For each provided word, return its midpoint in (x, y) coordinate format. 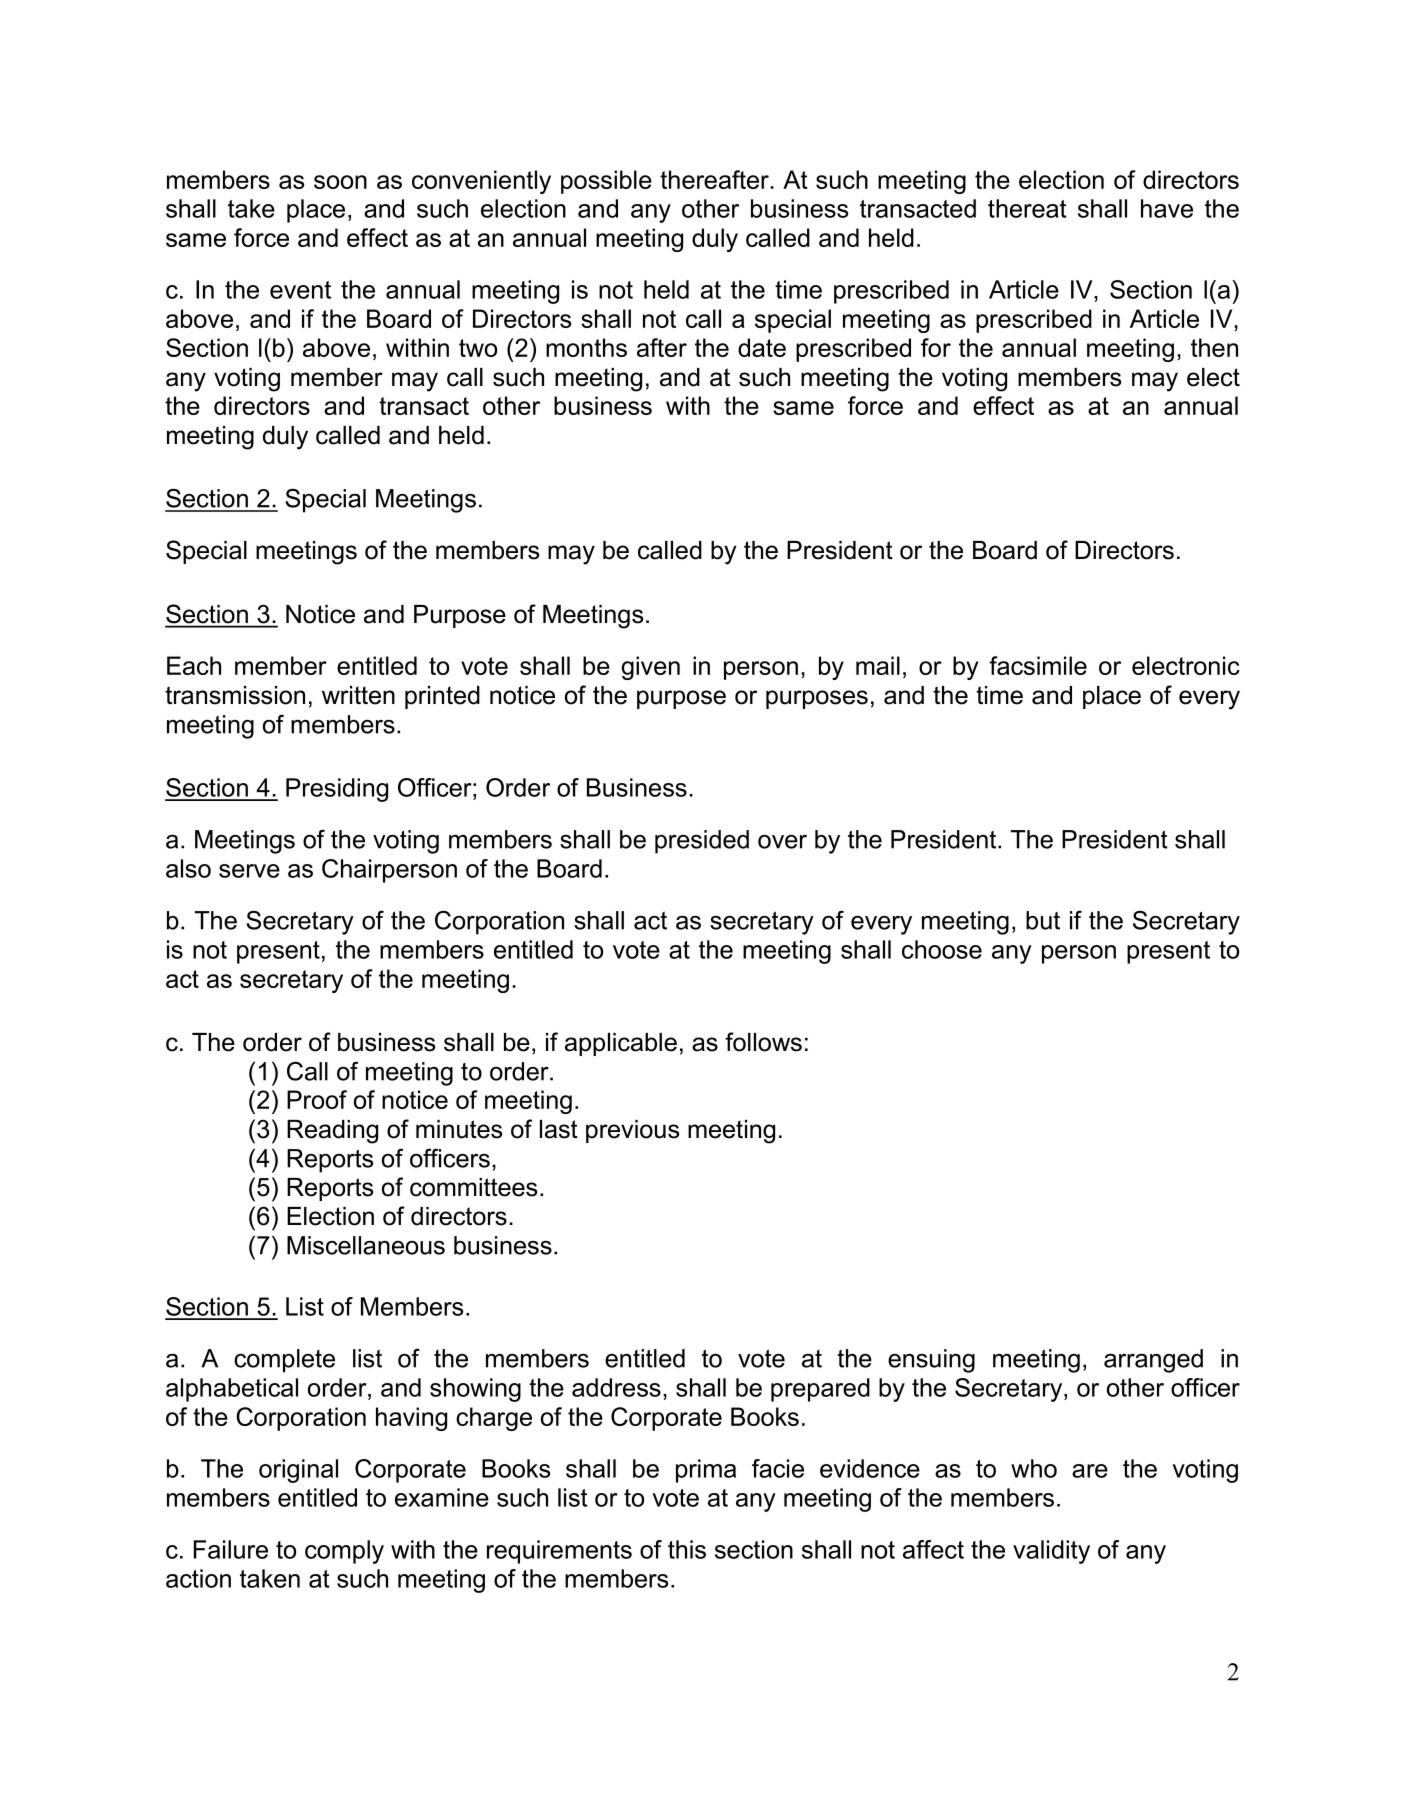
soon (340, 182)
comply (344, 1552)
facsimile (1038, 665)
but (1043, 920)
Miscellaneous (366, 1245)
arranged (1153, 1361)
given (651, 668)
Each (194, 665)
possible (606, 182)
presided (702, 842)
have (1167, 208)
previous (632, 1131)
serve (249, 871)
